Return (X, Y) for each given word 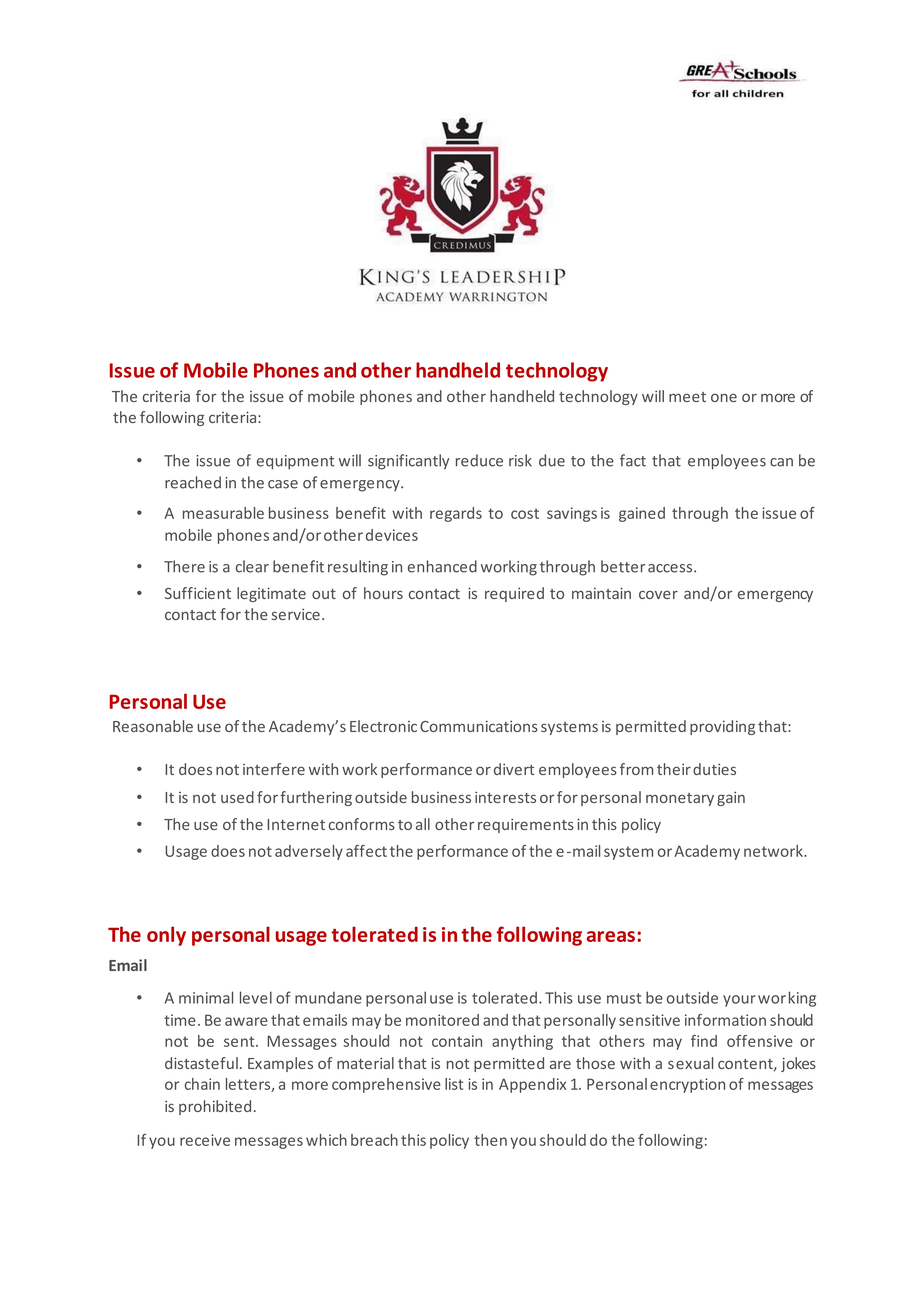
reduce (479, 460)
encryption (687, 1085)
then (490, 1140)
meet (687, 397)
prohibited (215, 1107)
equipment (295, 462)
